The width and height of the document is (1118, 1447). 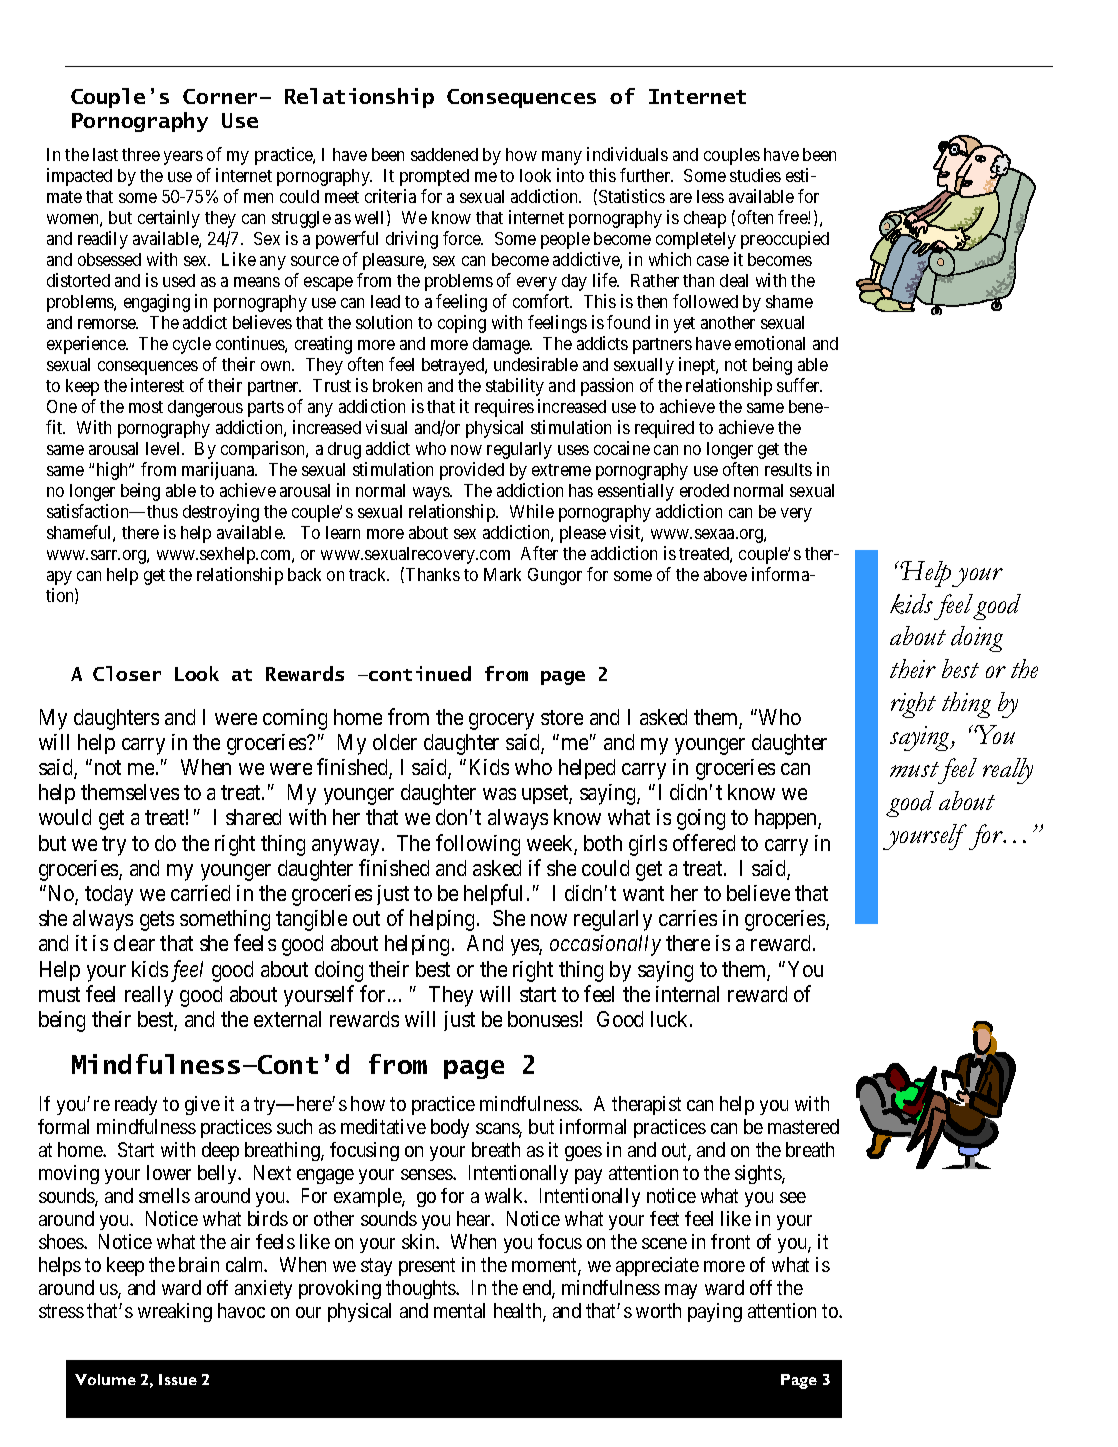 What do you see at coordinates (444, 154) in the document?
I see `saddened` at bounding box center [444, 154].
